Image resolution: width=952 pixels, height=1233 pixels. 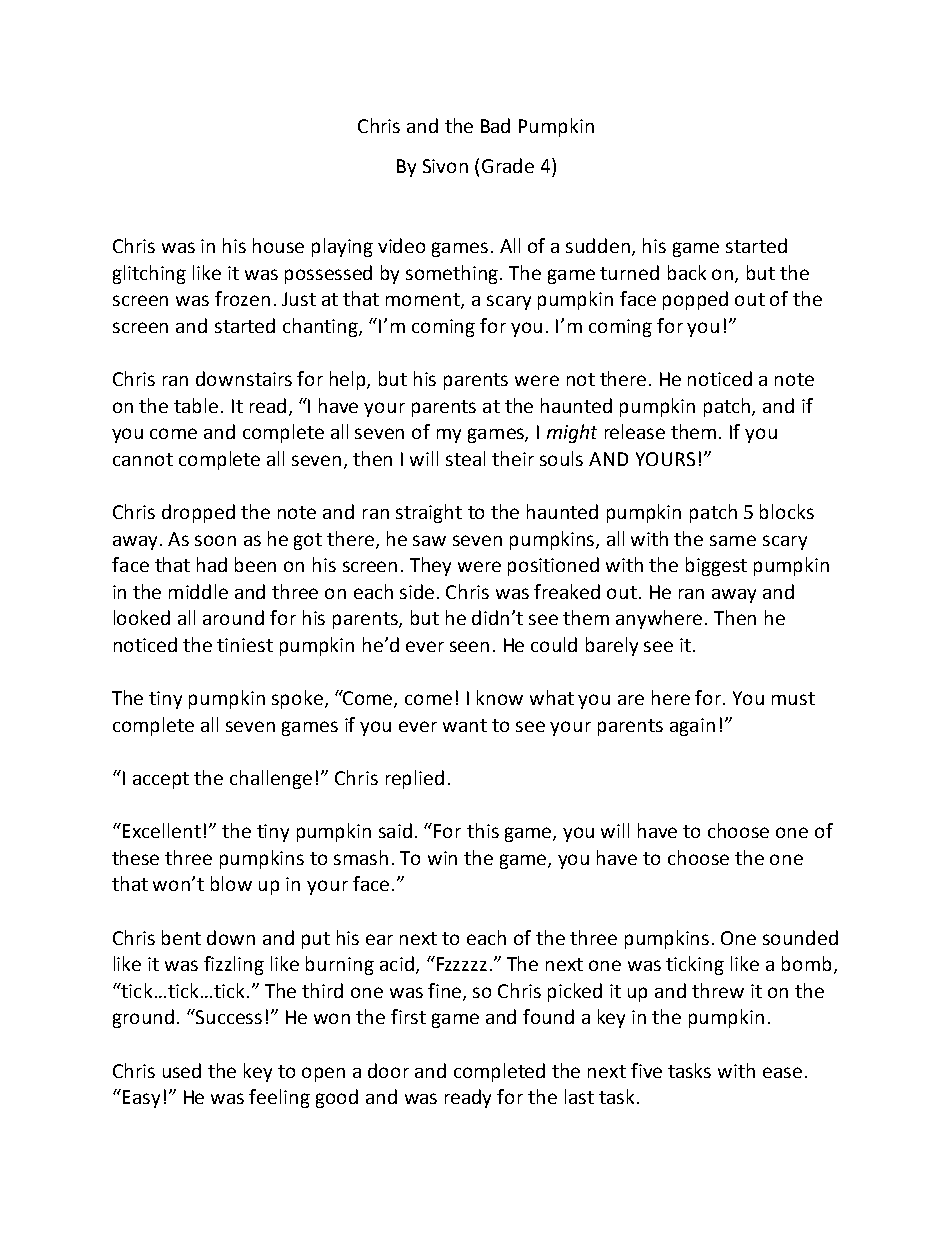 What do you see at coordinates (196, 405) in the document?
I see `table` at bounding box center [196, 405].
